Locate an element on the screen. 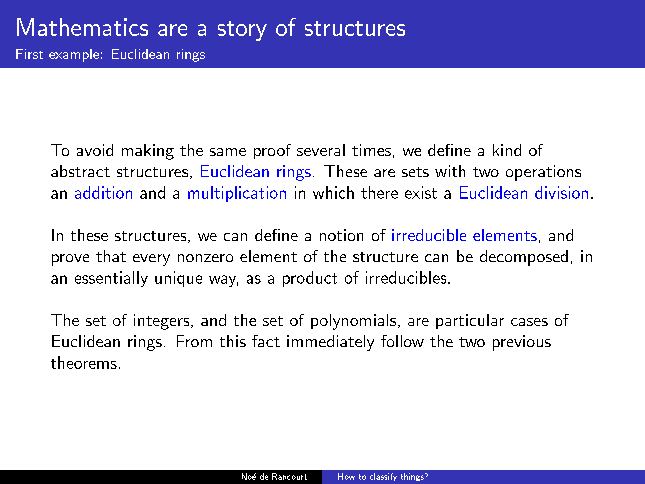 Image resolution: width=645 pixels, height=484 pixels. theorems is located at coordinates (84, 362).
